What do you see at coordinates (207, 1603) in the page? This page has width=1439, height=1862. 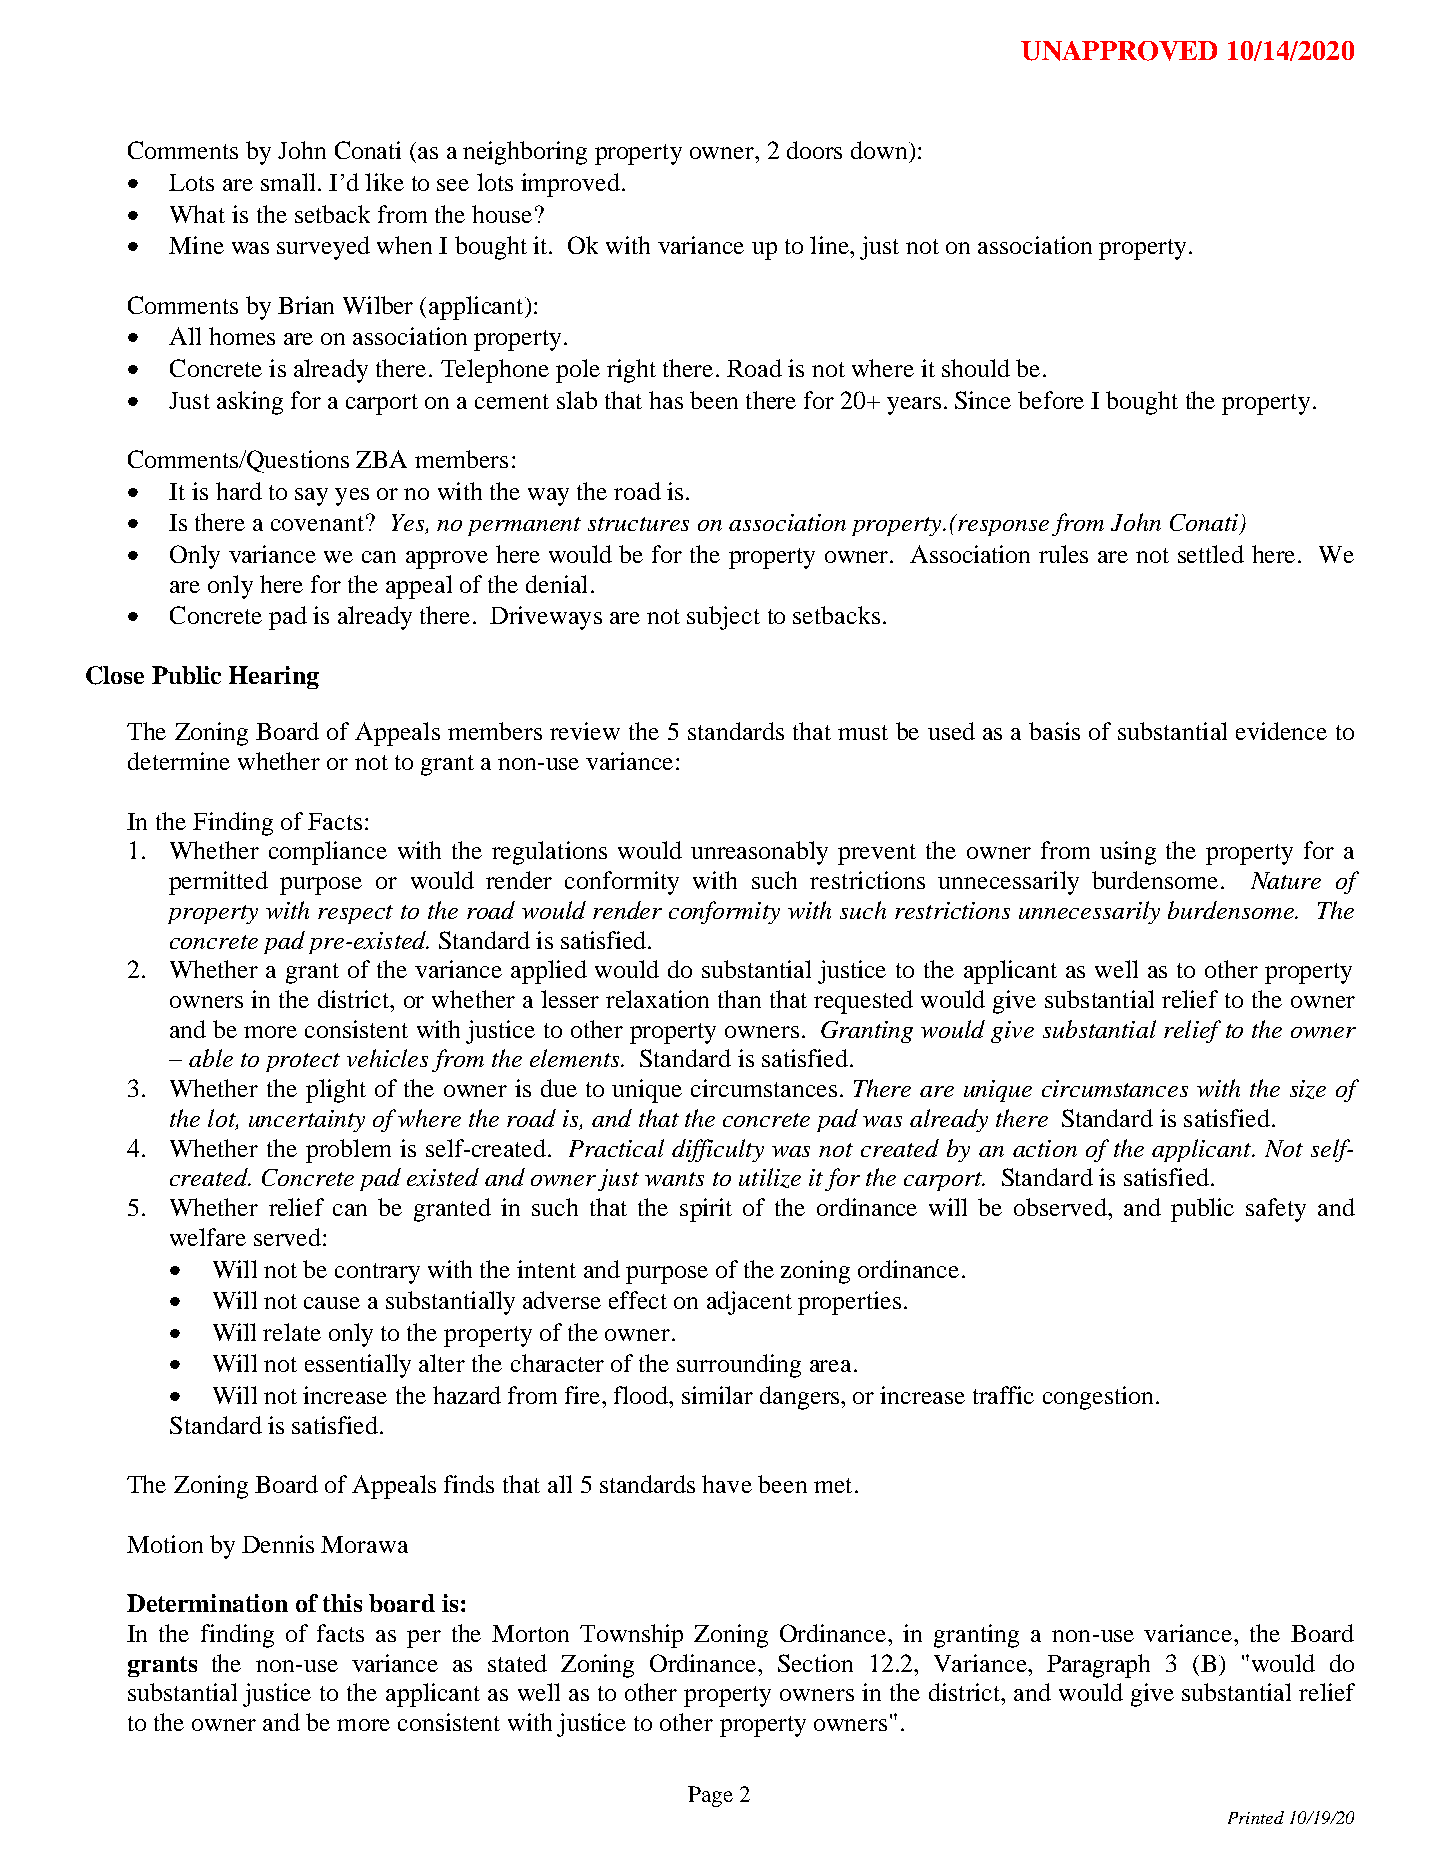 I see `Determination` at bounding box center [207, 1603].
